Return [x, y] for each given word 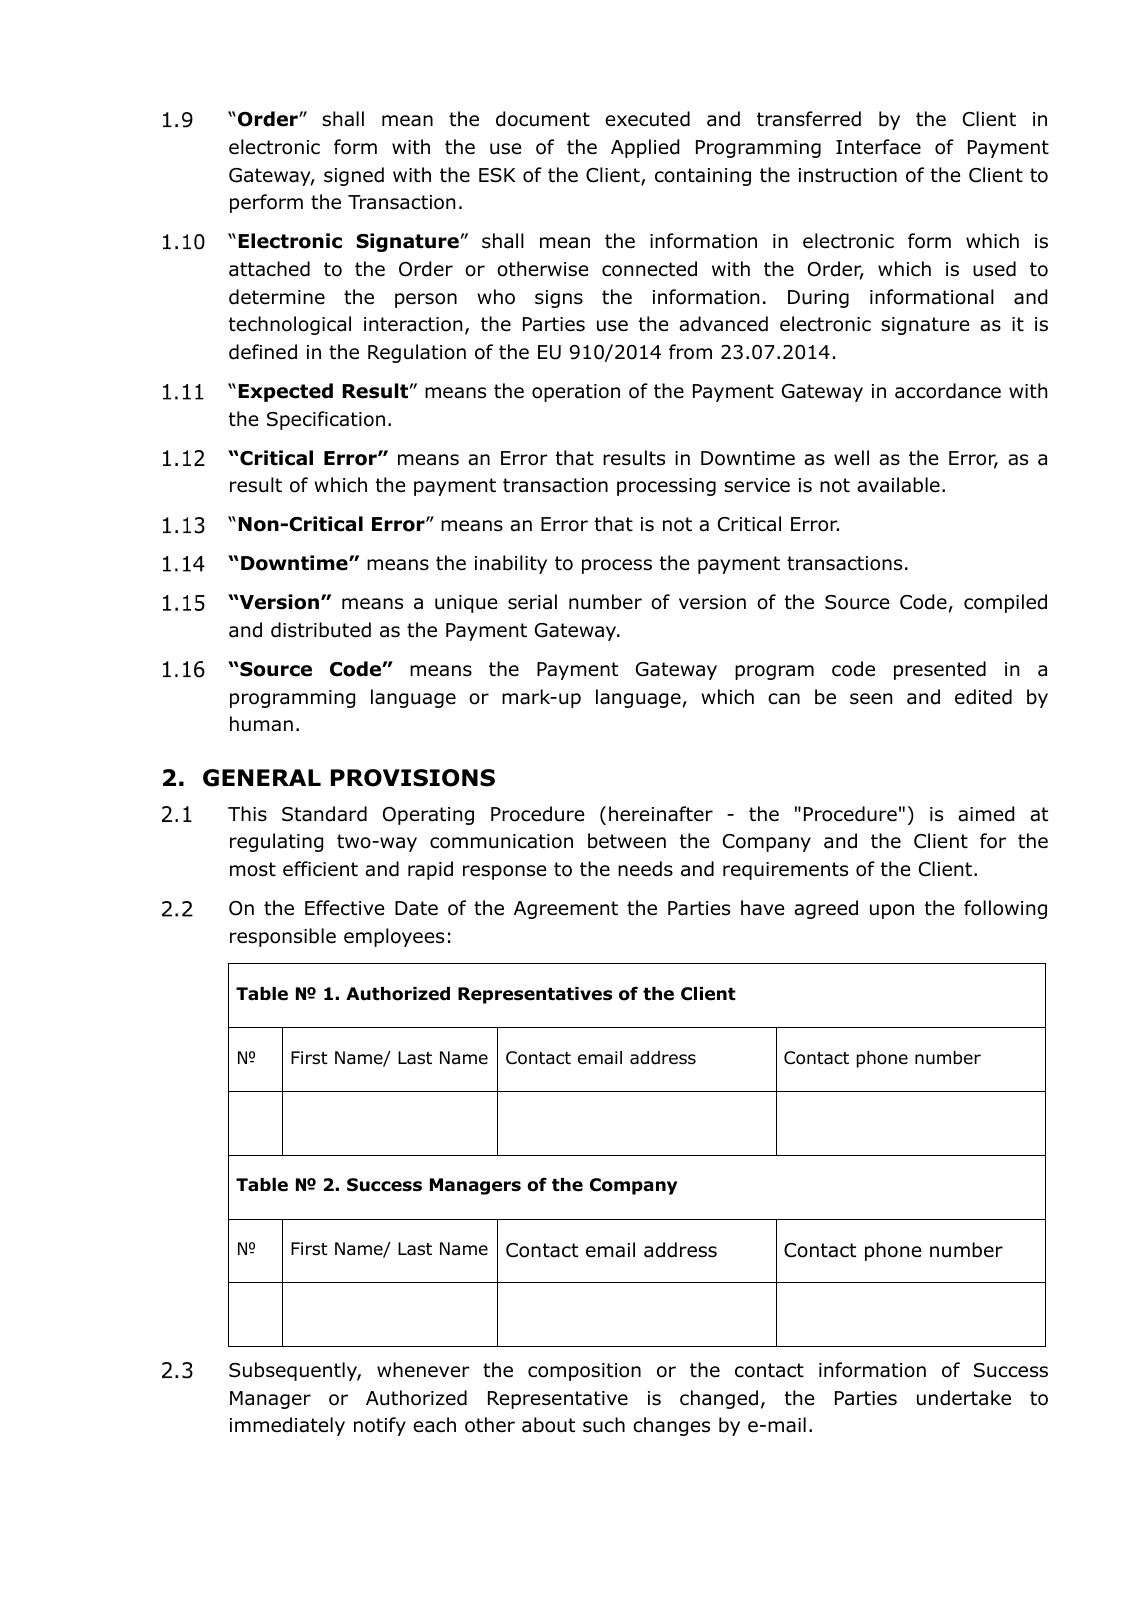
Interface [878, 147]
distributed [321, 630]
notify [380, 1426]
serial [532, 602]
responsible [283, 937]
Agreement [566, 910]
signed [354, 176]
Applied [645, 148]
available [898, 485]
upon [892, 911]
